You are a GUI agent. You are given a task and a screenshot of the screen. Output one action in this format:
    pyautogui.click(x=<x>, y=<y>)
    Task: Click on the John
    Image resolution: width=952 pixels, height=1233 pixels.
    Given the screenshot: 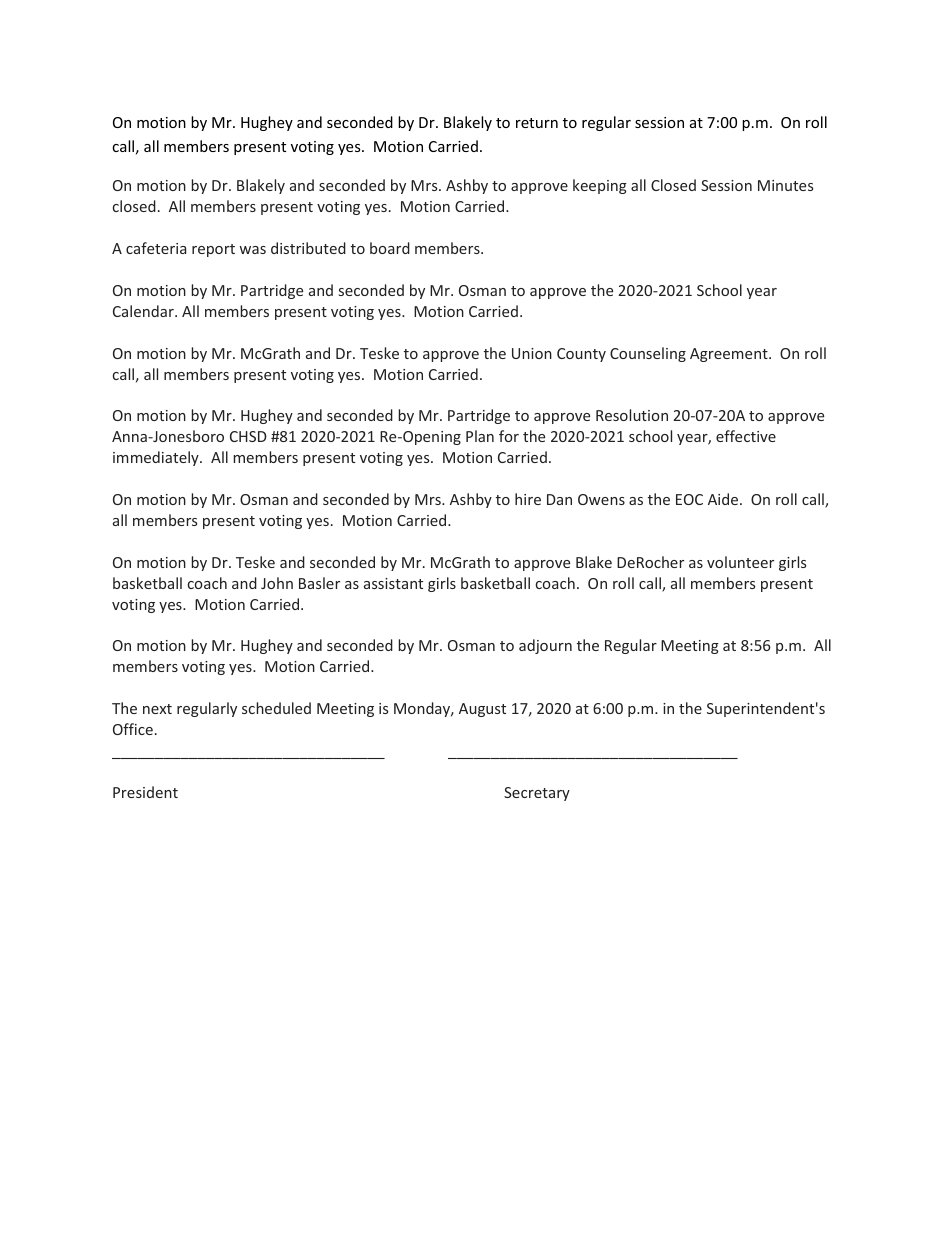 What is the action you would take?
    pyautogui.click(x=277, y=583)
